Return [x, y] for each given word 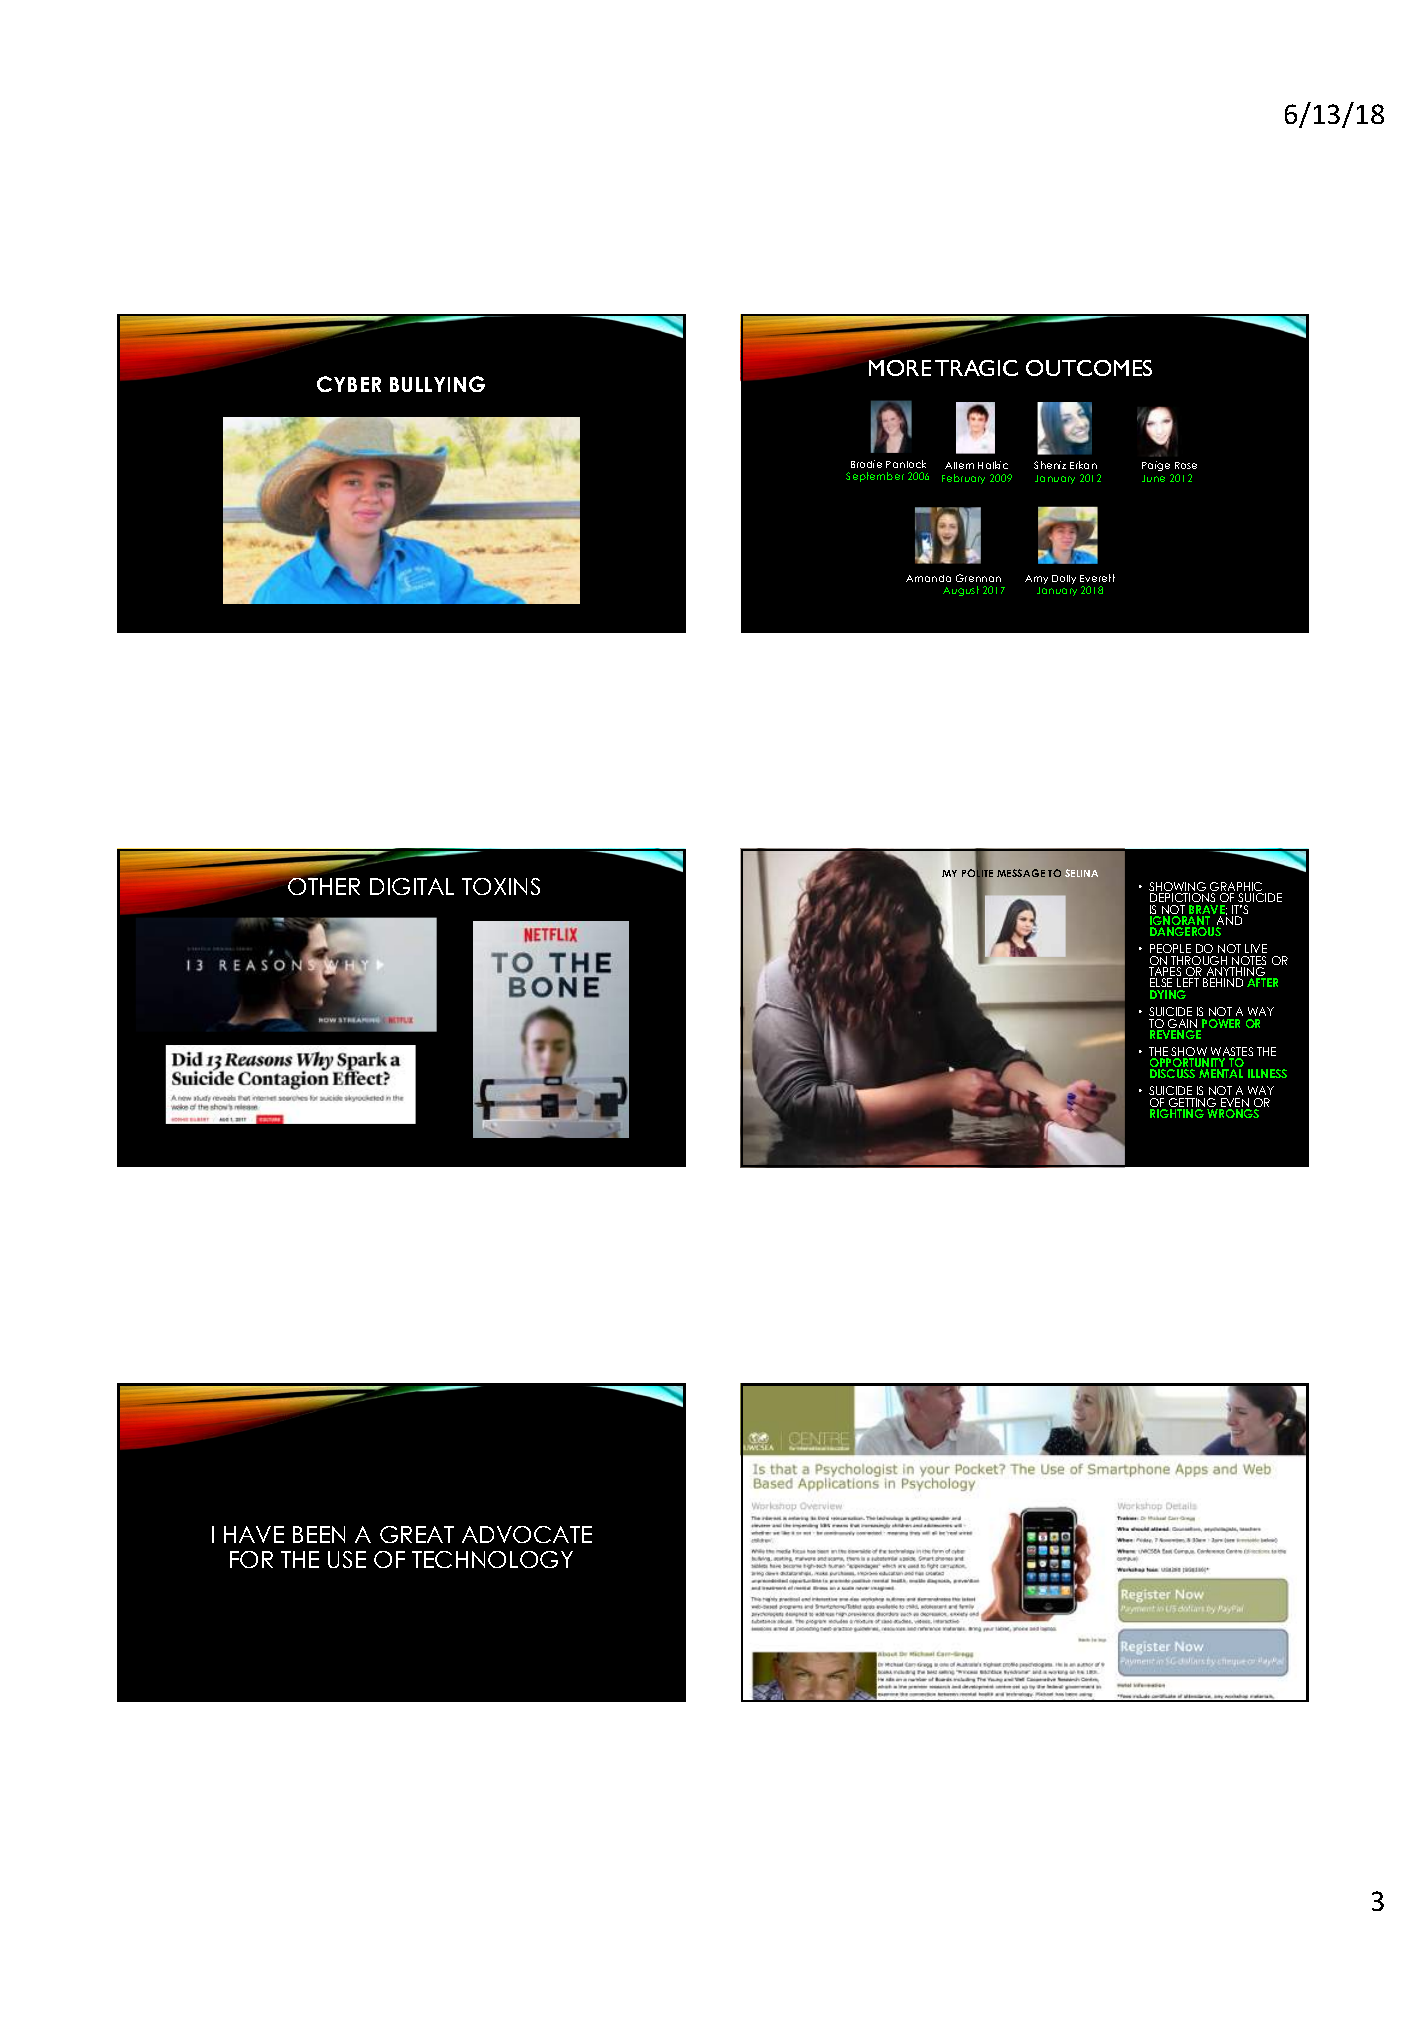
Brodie [866, 464]
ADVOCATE [527, 1534]
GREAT [417, 1534]
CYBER [349, 384]
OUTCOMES [1089, 368]
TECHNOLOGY [492, 1559]
